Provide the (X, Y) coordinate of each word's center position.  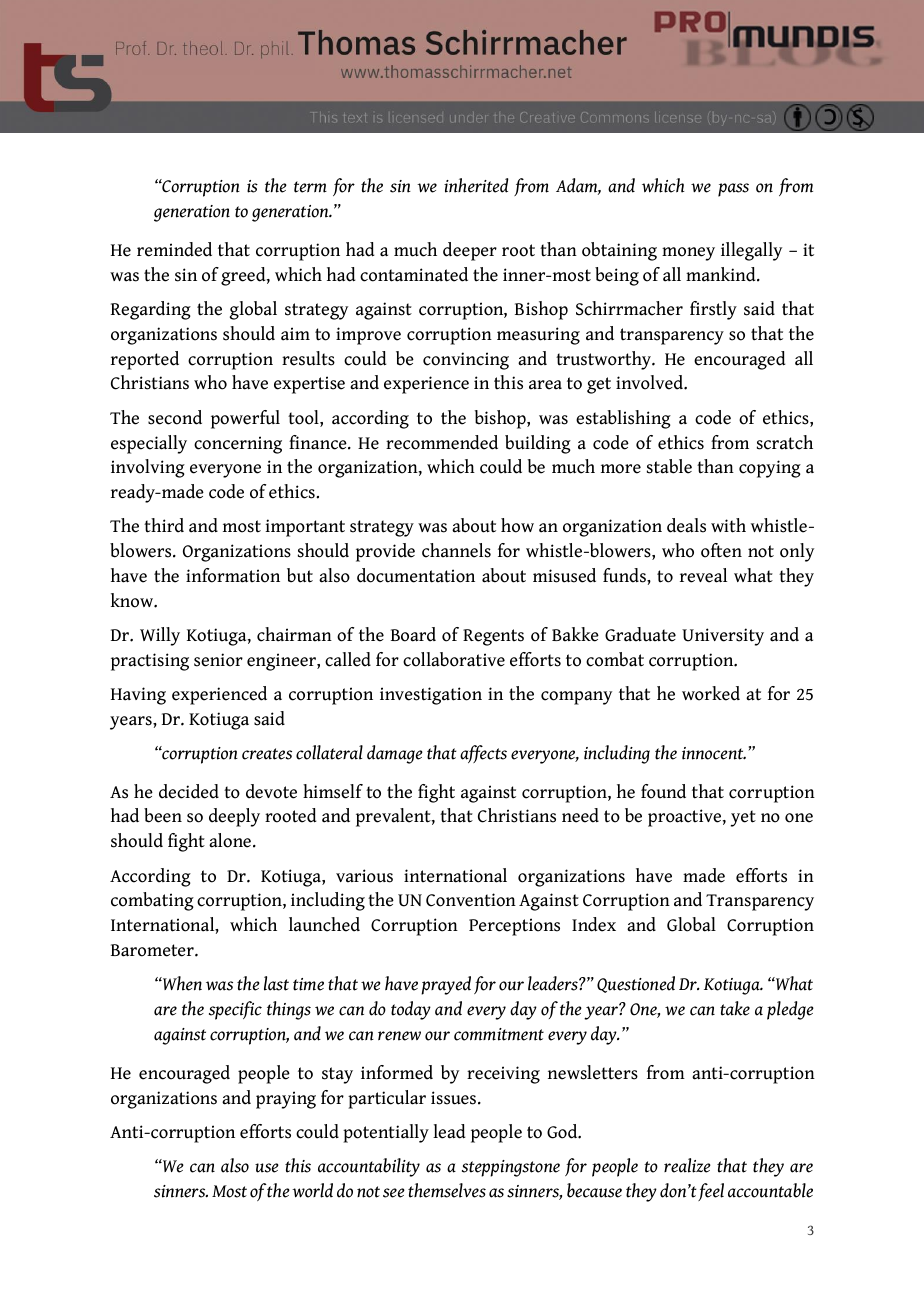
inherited (476, 185)
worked (711, 693)
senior (218, 660)
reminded (174, 249)
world (312, 1190)
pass (733, 190)
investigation (431, 696)
